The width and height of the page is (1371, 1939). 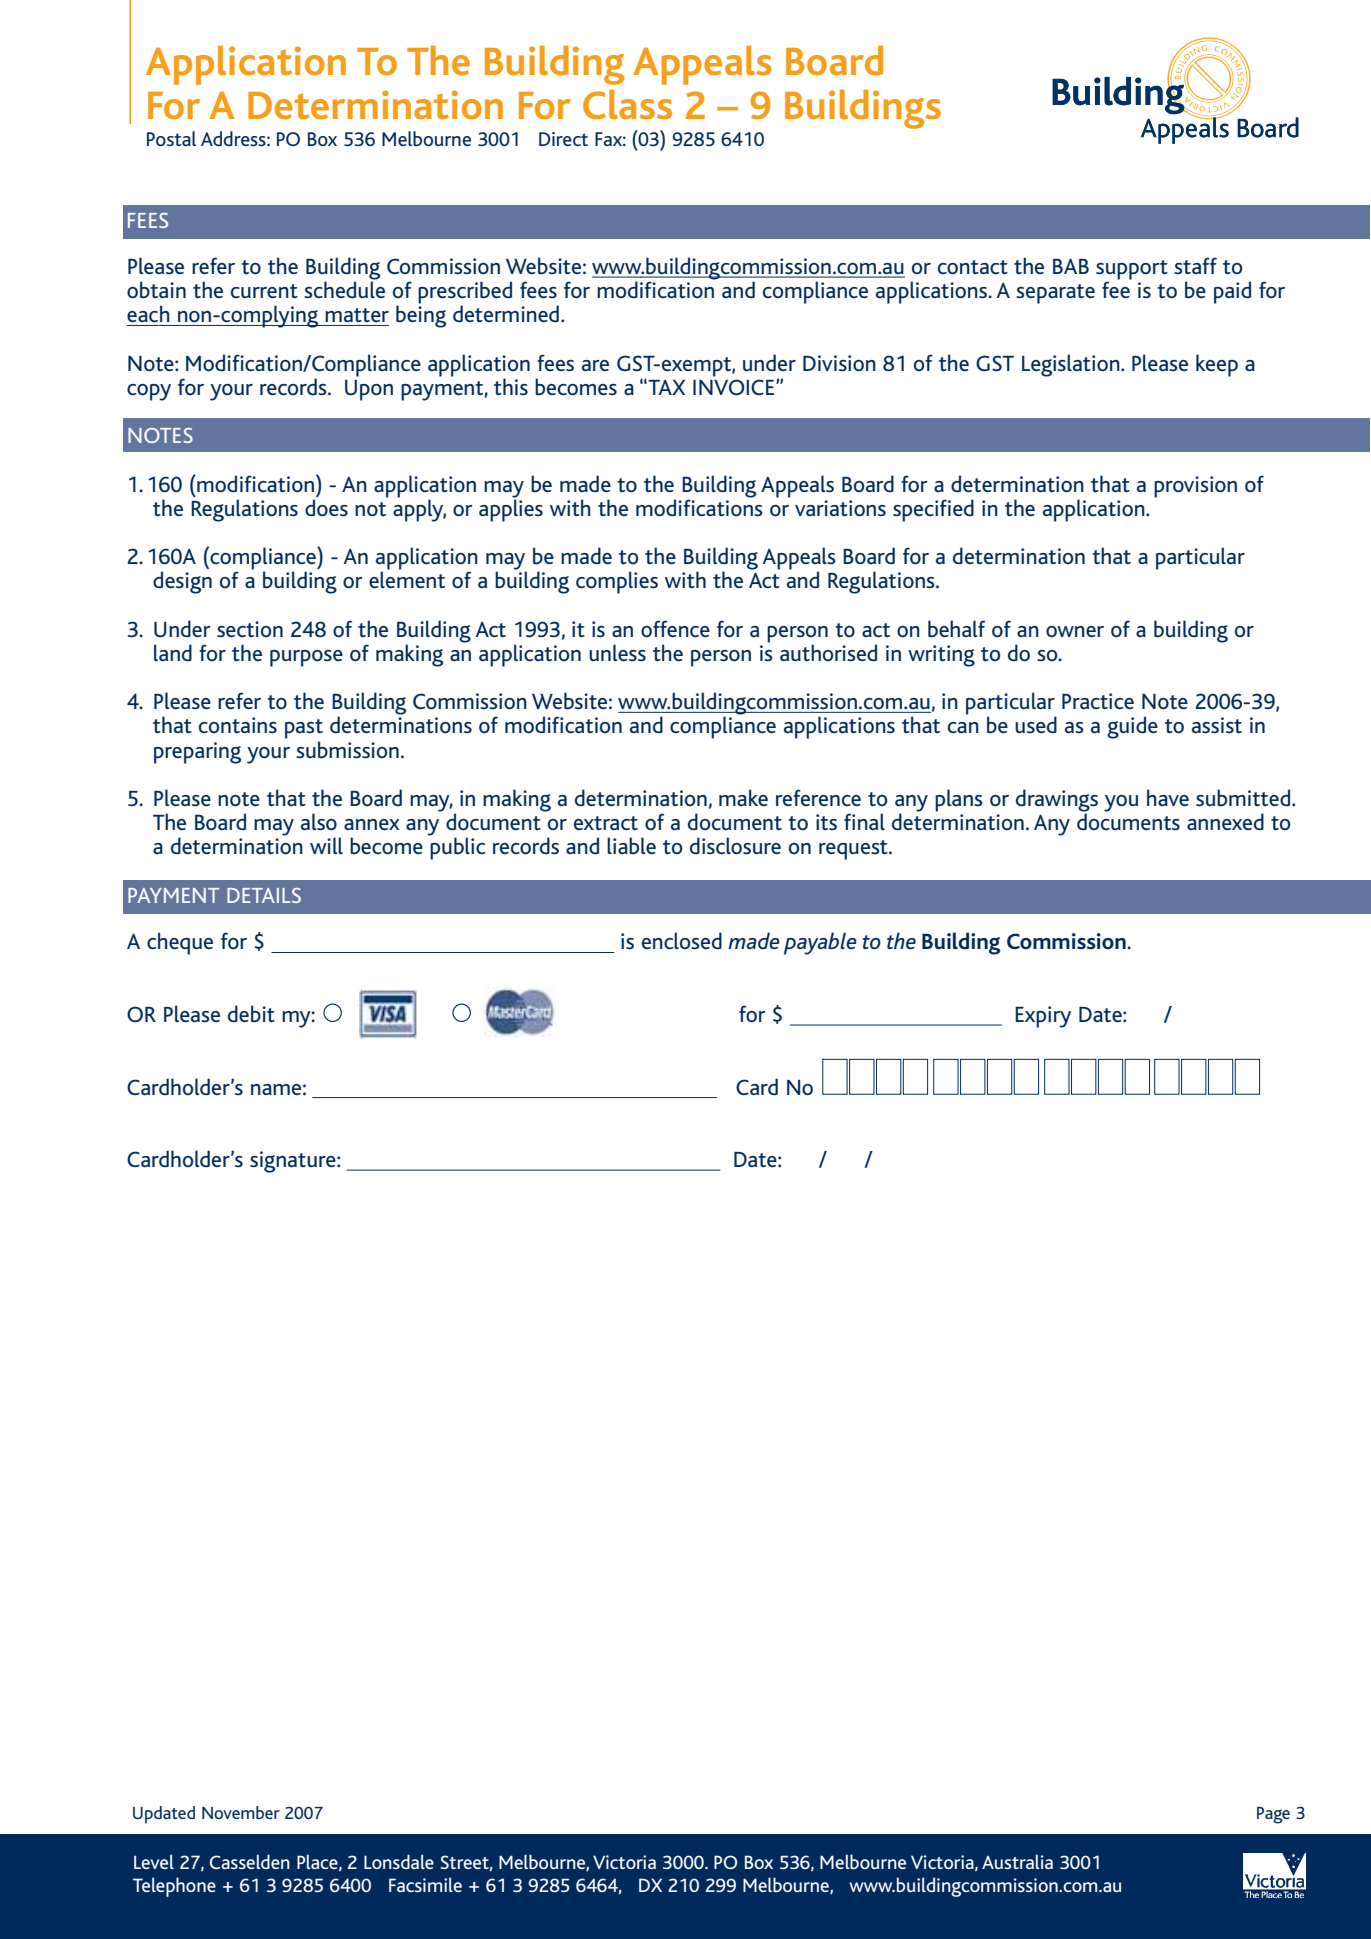 What do you see at coordinates (250, 629) in the page?
I see `section` at bounding box center [250, 629].
